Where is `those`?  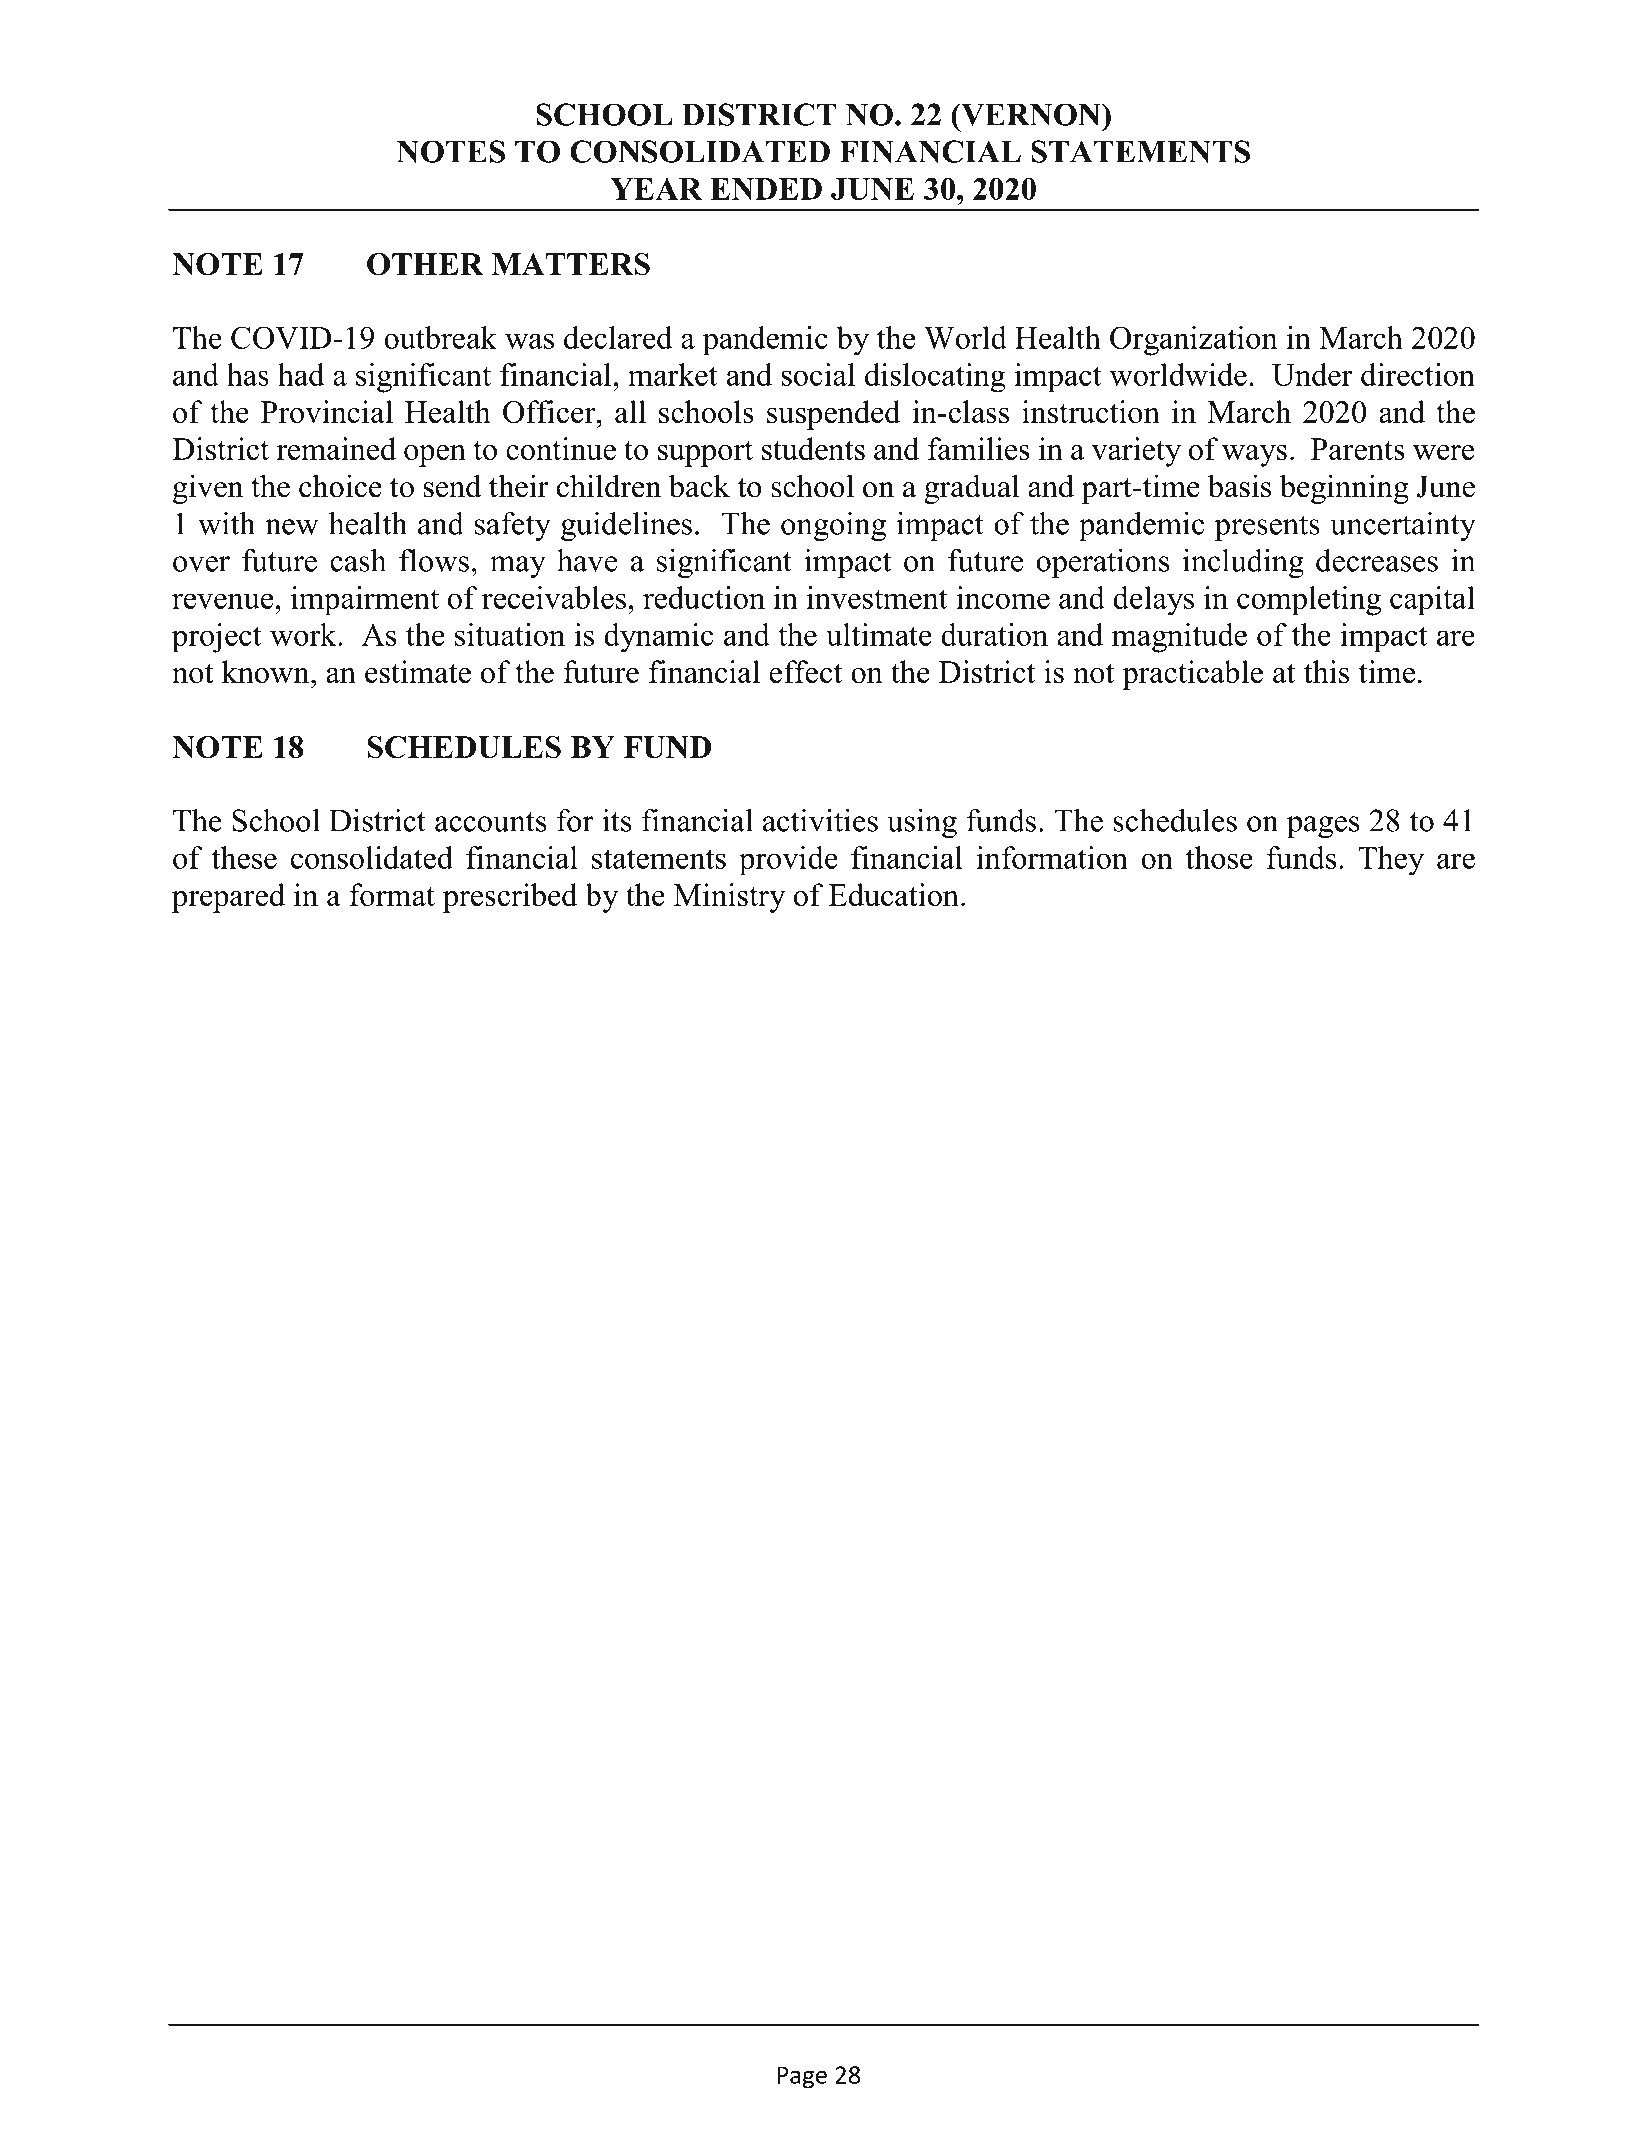 those is located at coordinates (1219, 857).
